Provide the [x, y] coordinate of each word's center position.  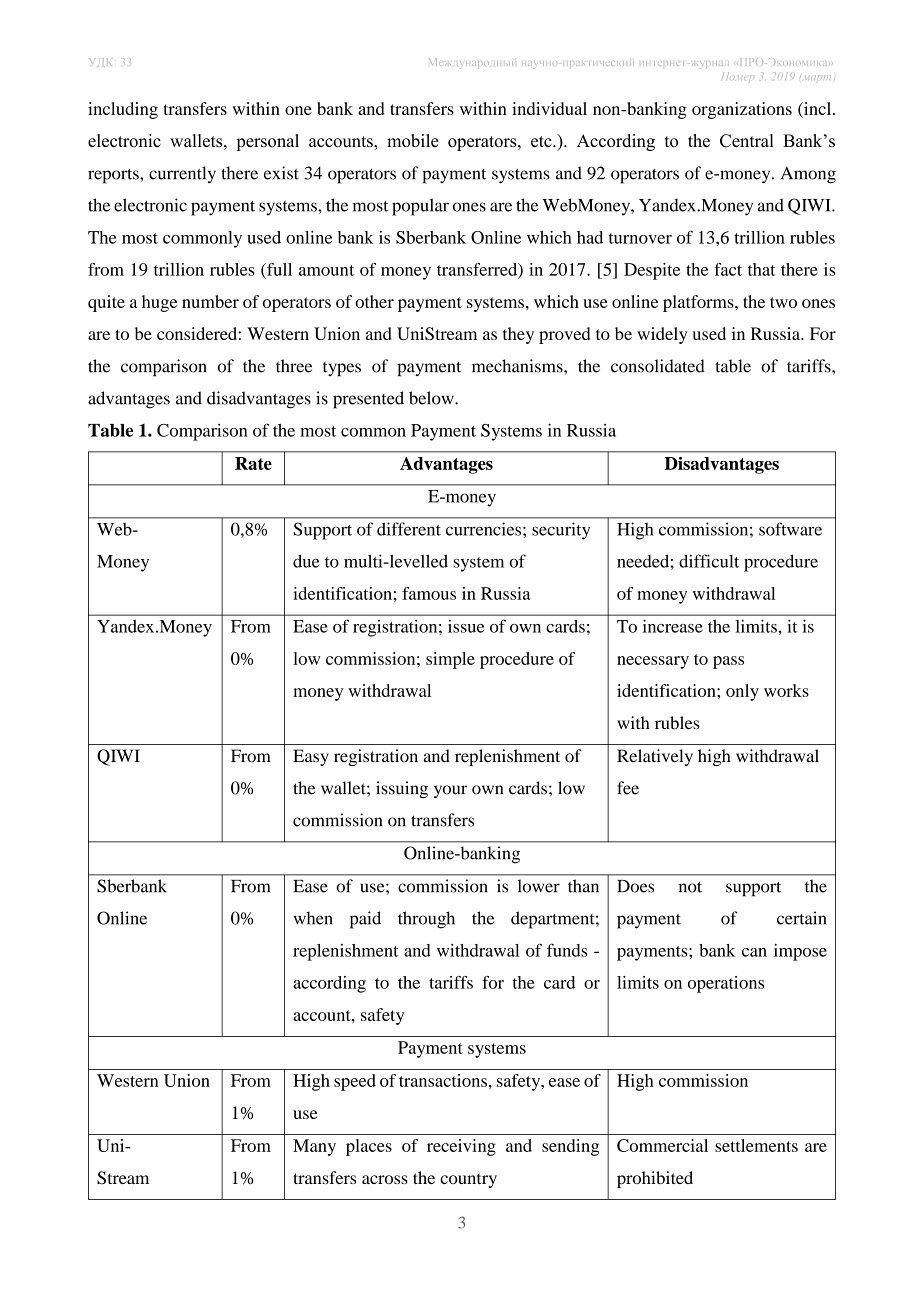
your [450, 791]
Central [747, 141]
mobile [413, 140]
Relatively [655, 757]
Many [314, 1147]
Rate [253, 463]
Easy [311, 757]
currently [182, 175]
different [409, 529]
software [790, 529]
